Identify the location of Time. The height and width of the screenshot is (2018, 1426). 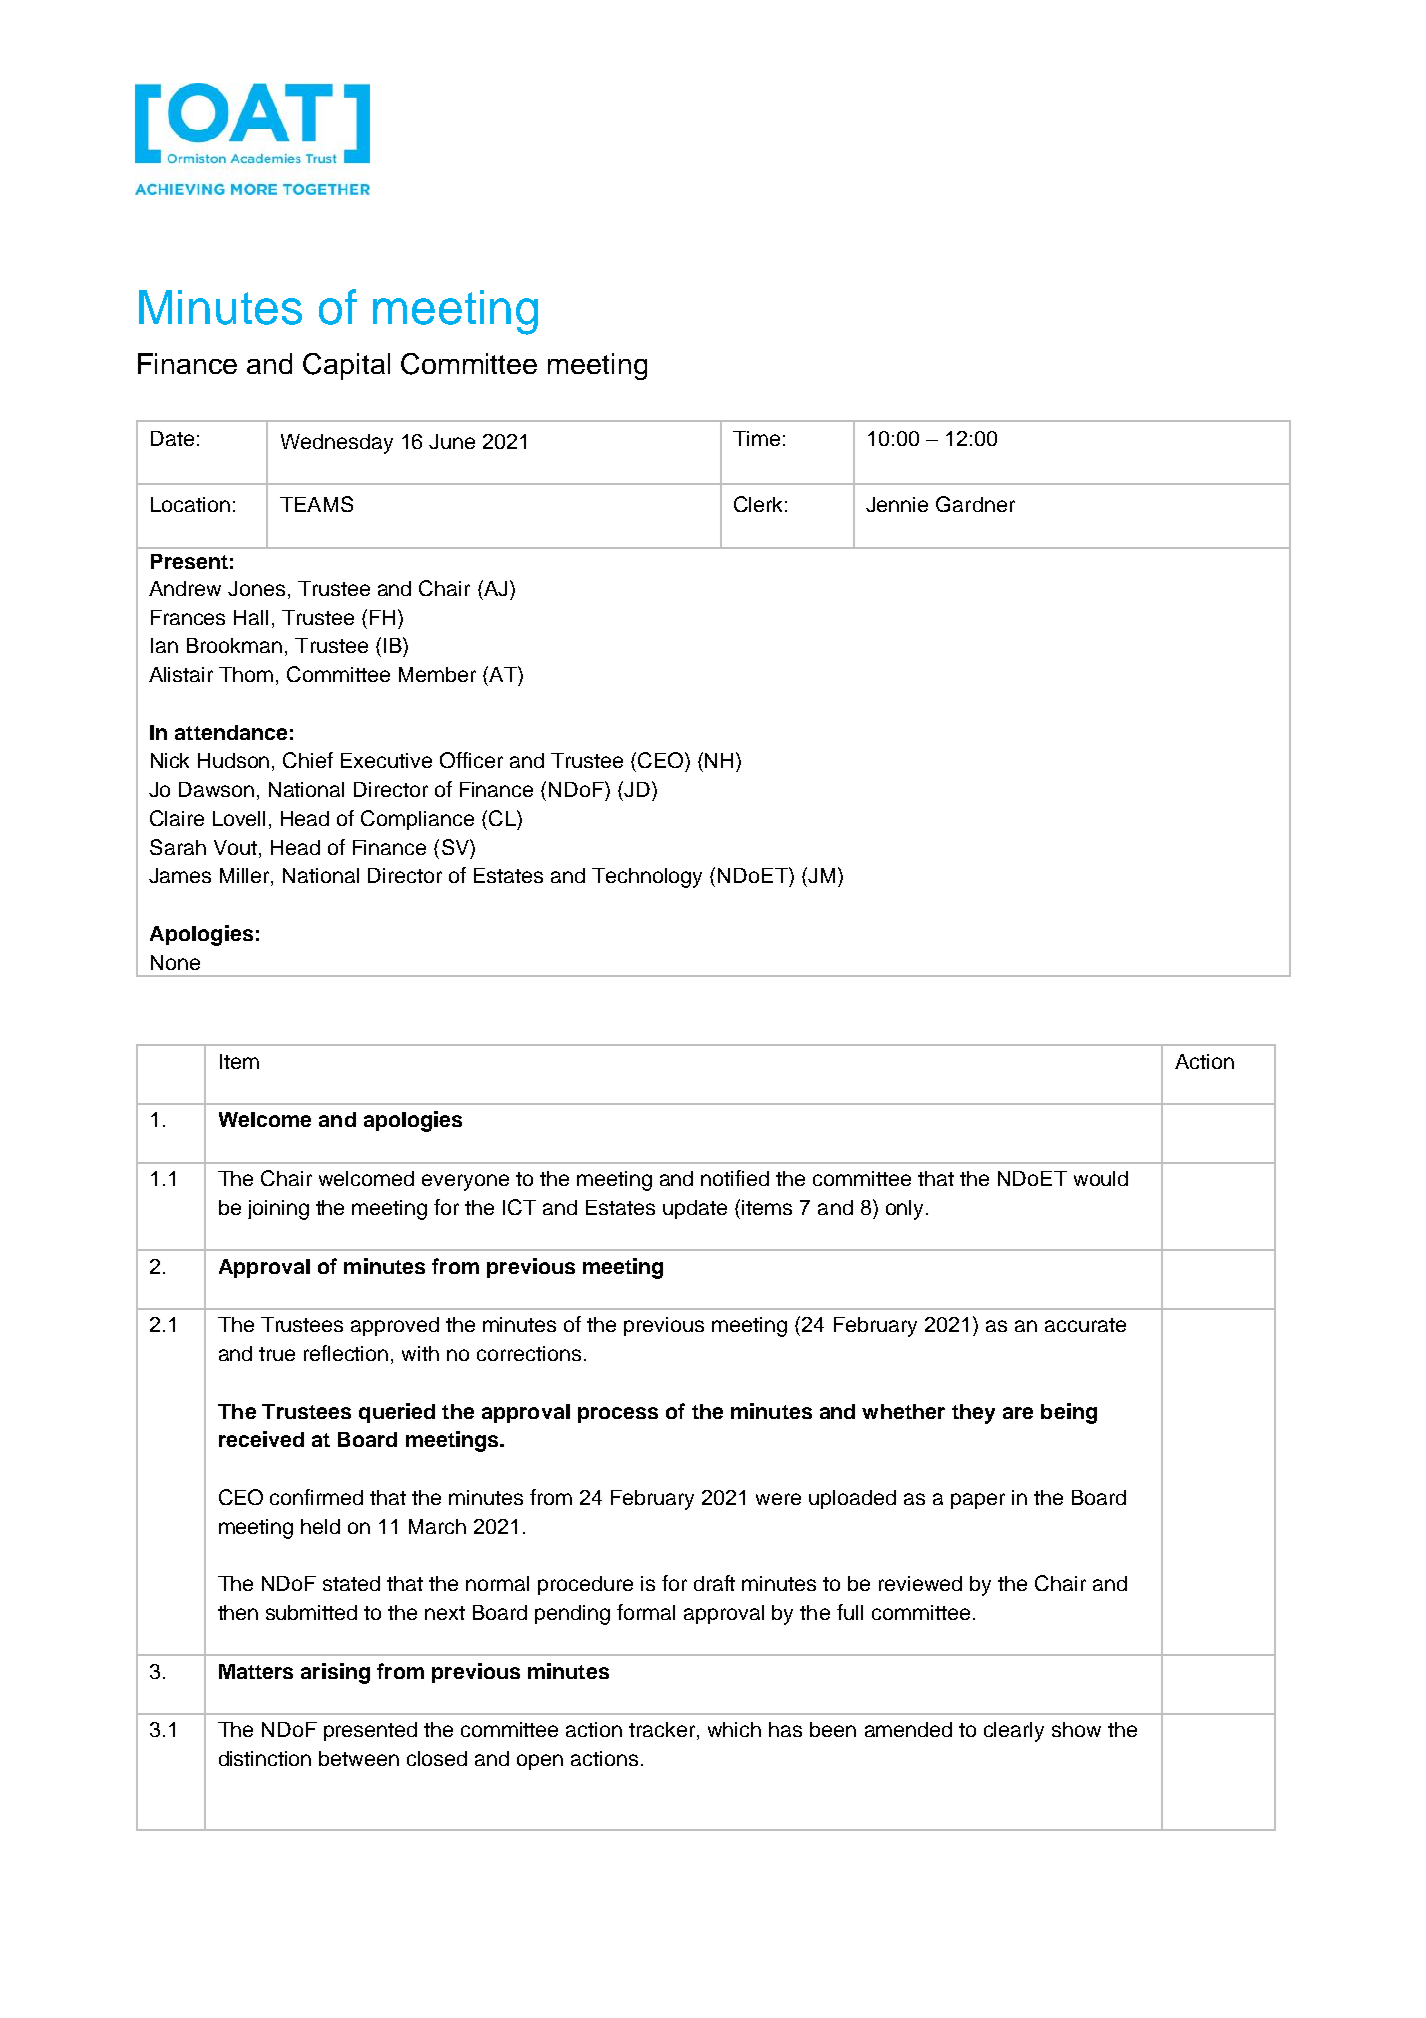
(756, 438).
